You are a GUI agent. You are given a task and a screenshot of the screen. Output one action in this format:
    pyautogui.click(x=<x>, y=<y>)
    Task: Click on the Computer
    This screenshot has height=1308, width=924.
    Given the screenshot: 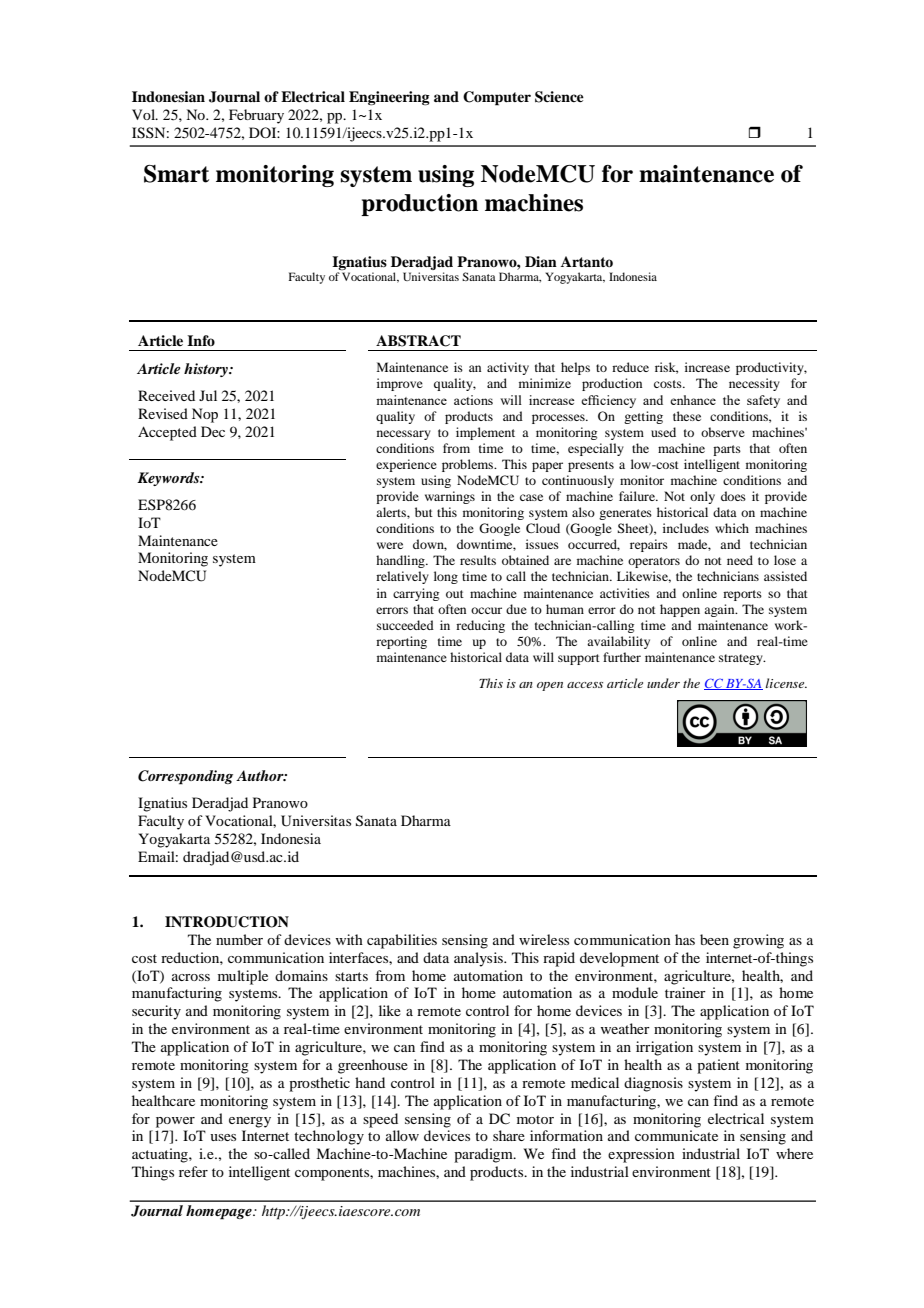 What is the action you would take?
    pyautogui.click(x=497, y=98)
